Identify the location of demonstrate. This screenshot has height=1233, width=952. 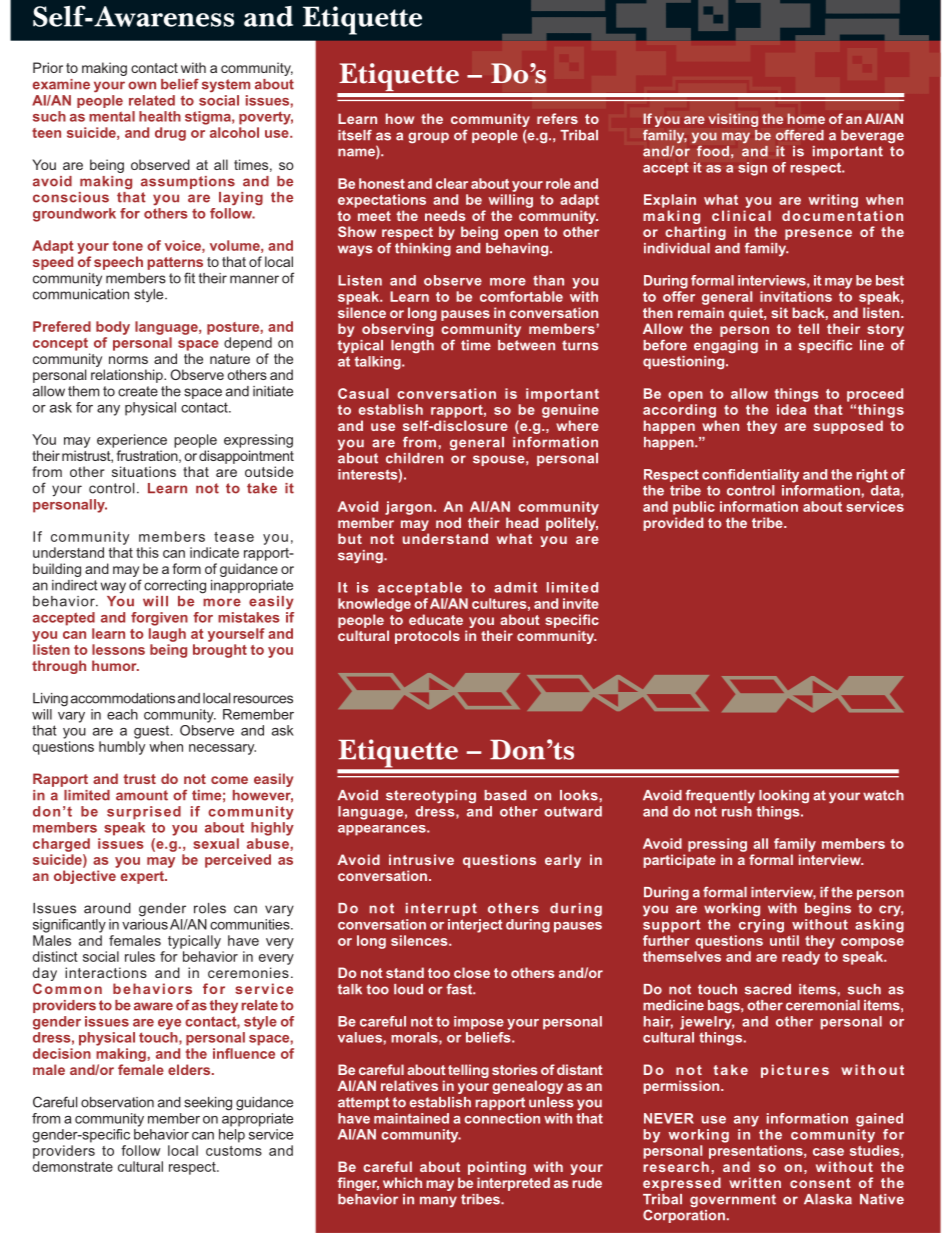
(73, 1166).
